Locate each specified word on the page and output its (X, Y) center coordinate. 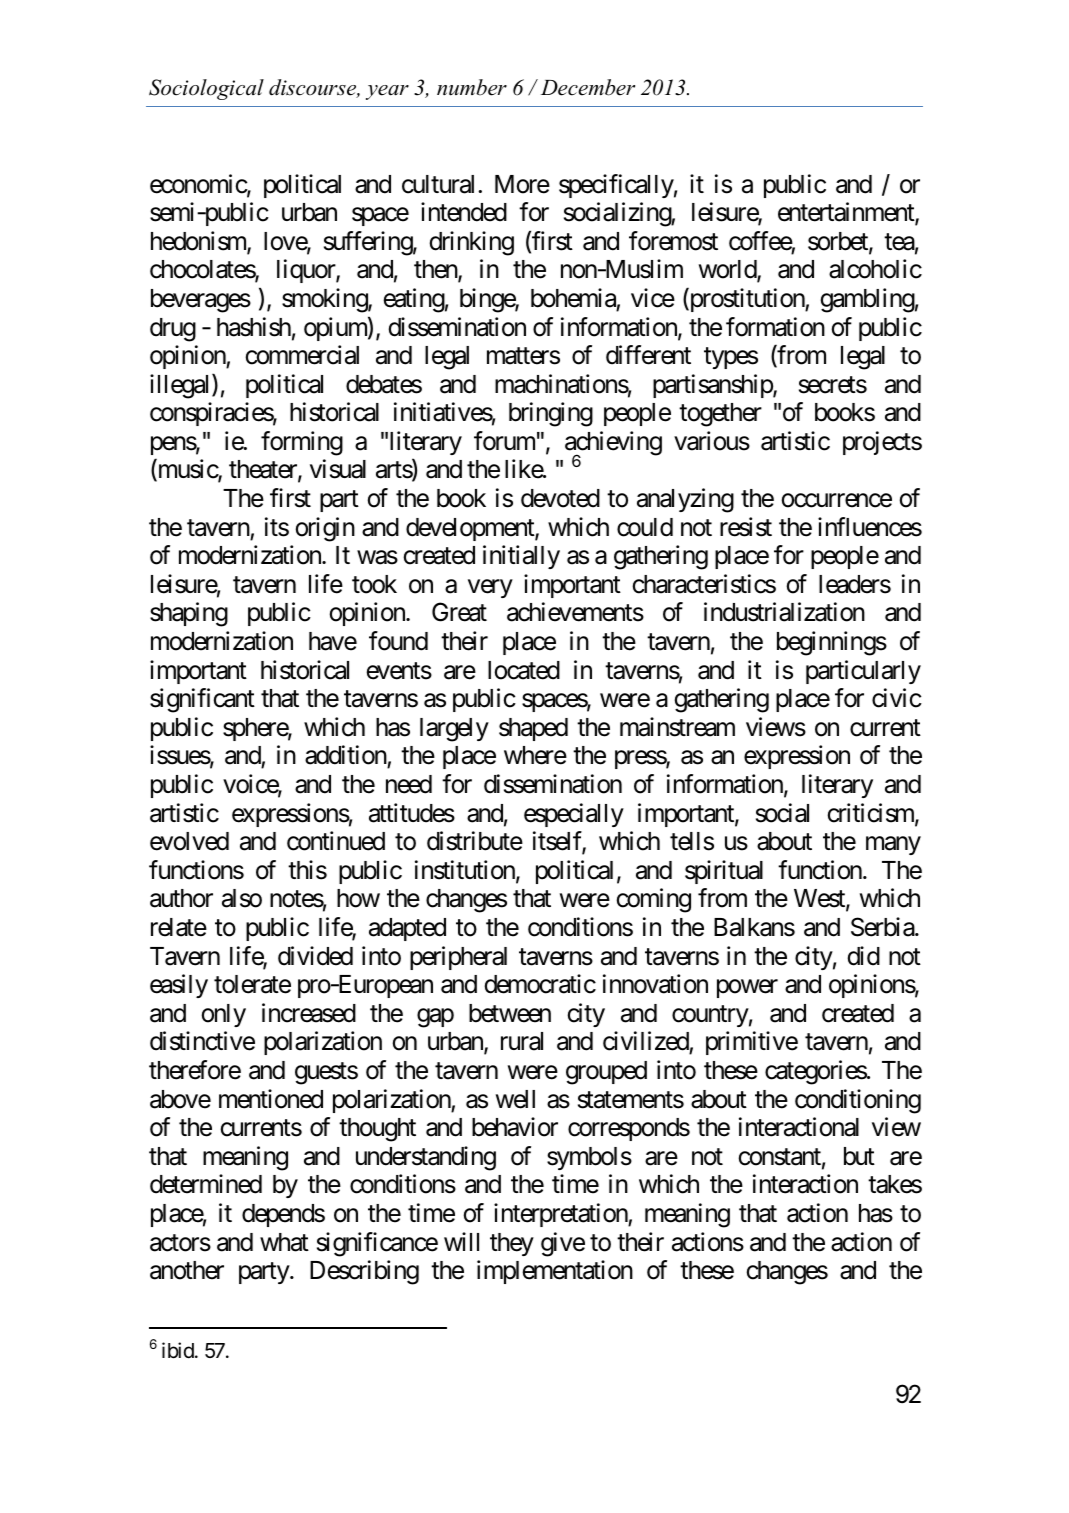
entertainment (847, 213)
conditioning (858, 1101)
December (588, 87)
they (512, 1244)
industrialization (784, 612)
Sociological (206, 89)
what (284, 1242)
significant (202, 700)
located (524, 670)
